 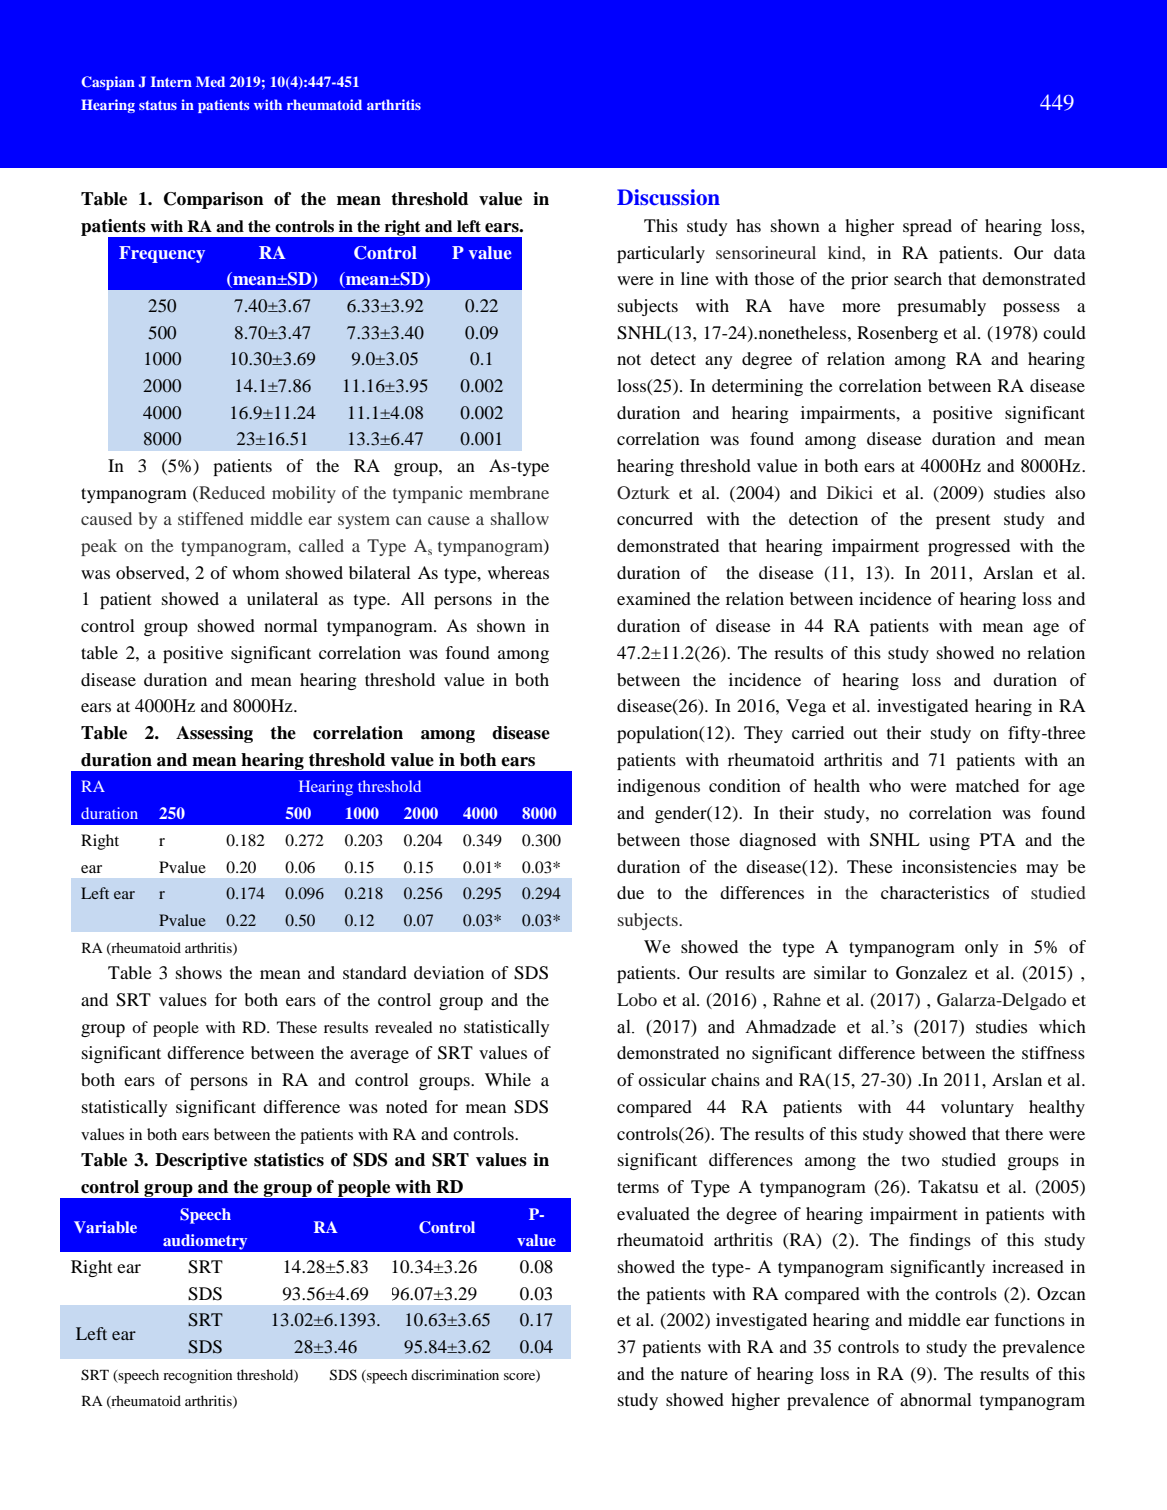 I want to click on Med, so click(x=210, y=81).
